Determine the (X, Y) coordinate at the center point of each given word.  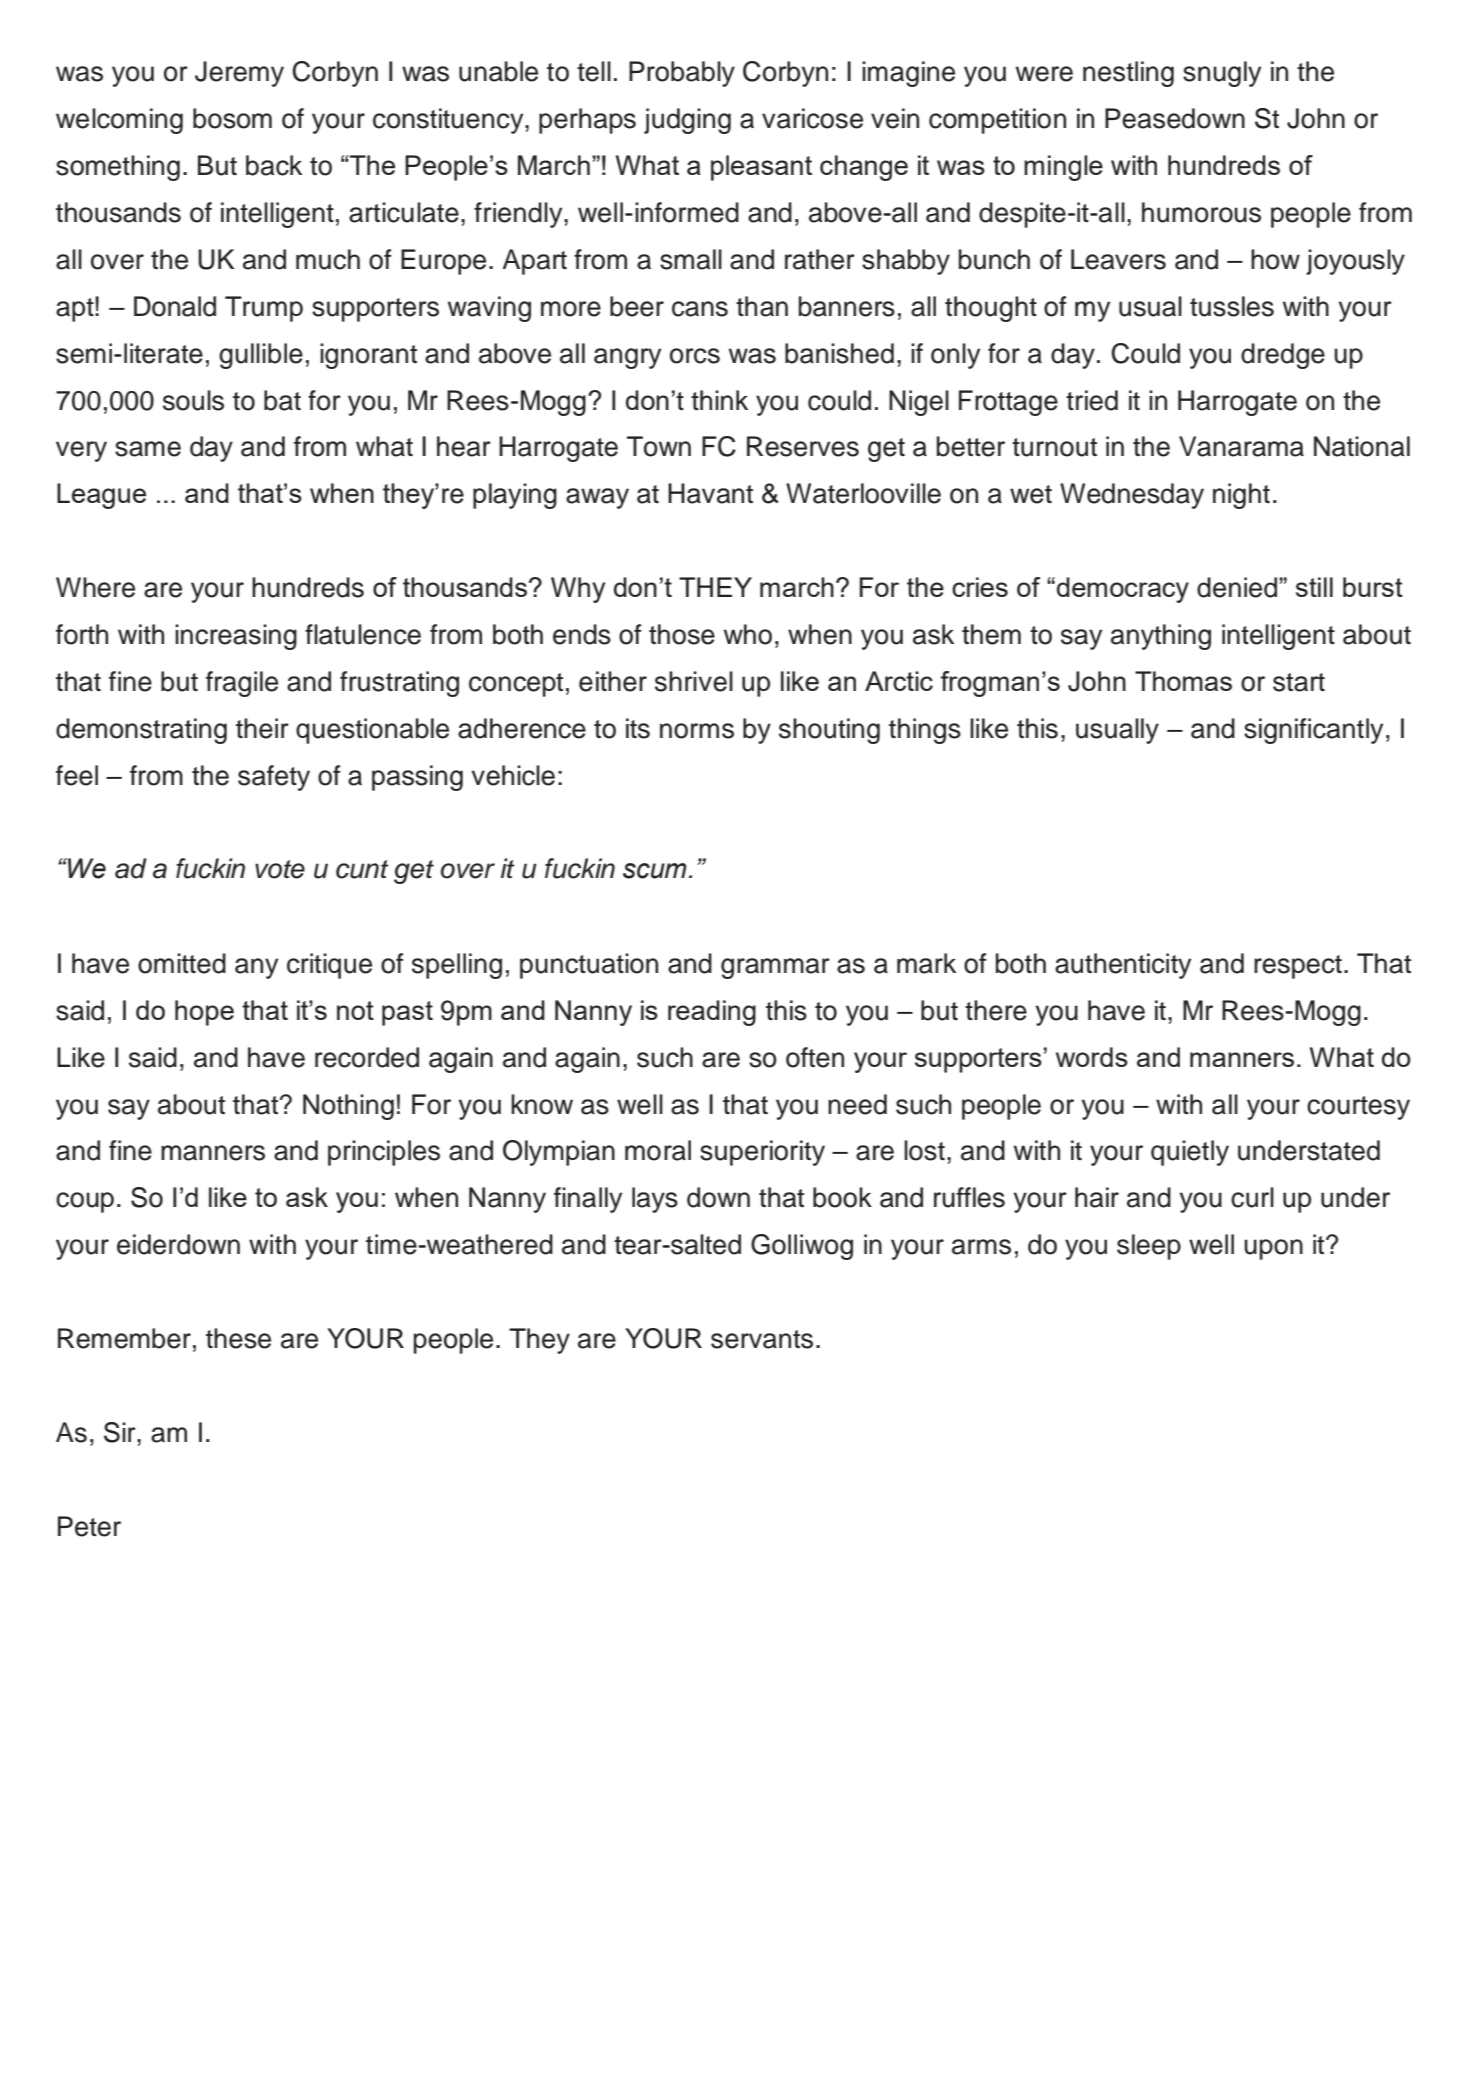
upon (1273, 1249)
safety (274, 778)
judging (687, 121)
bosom (232, 118)
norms (697, 731)
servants (762, 1339)
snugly (1222, 74)
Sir (121, 1432)
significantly (1313, 731)
